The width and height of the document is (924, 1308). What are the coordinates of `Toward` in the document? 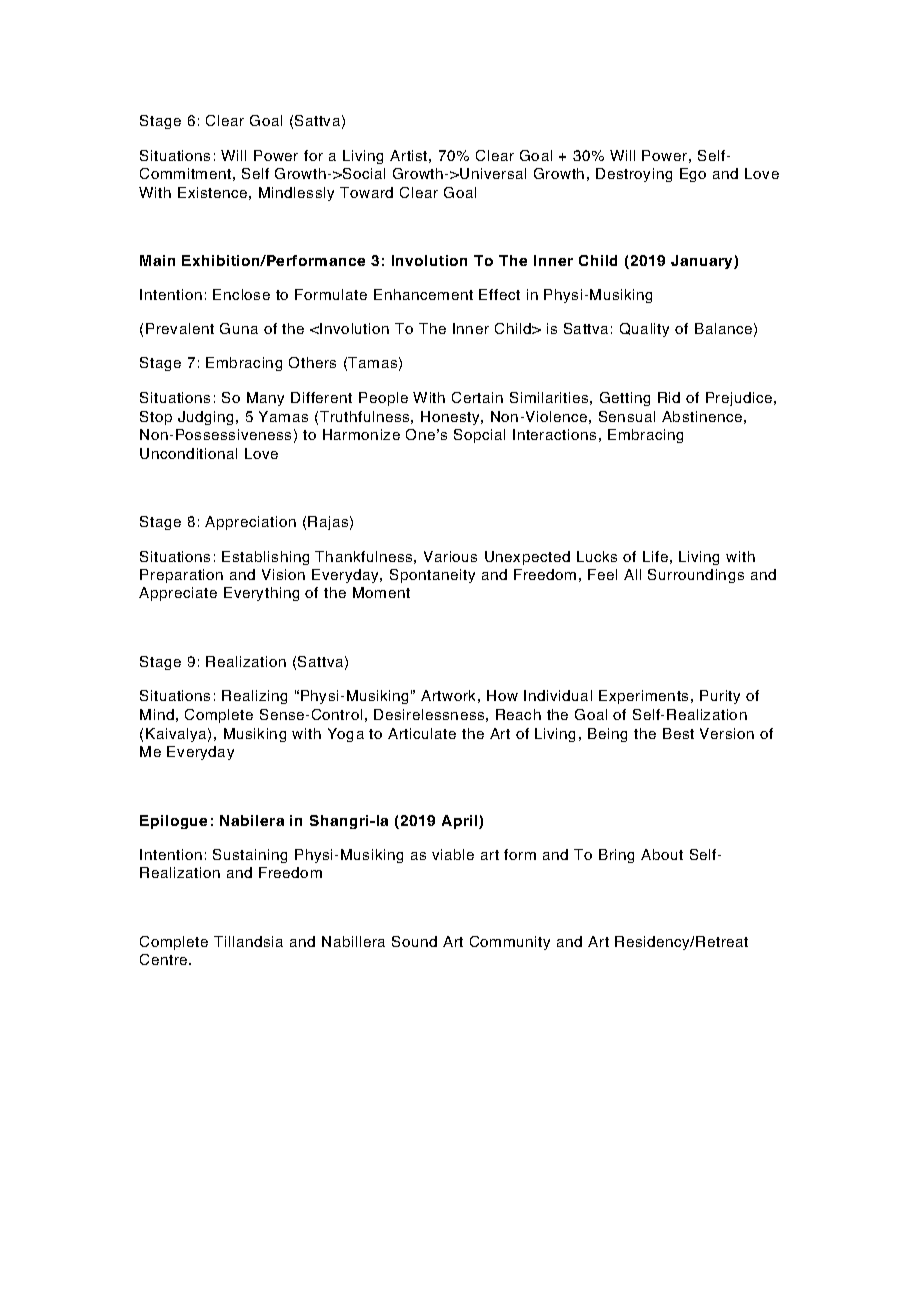 It's located at (366, 192).
